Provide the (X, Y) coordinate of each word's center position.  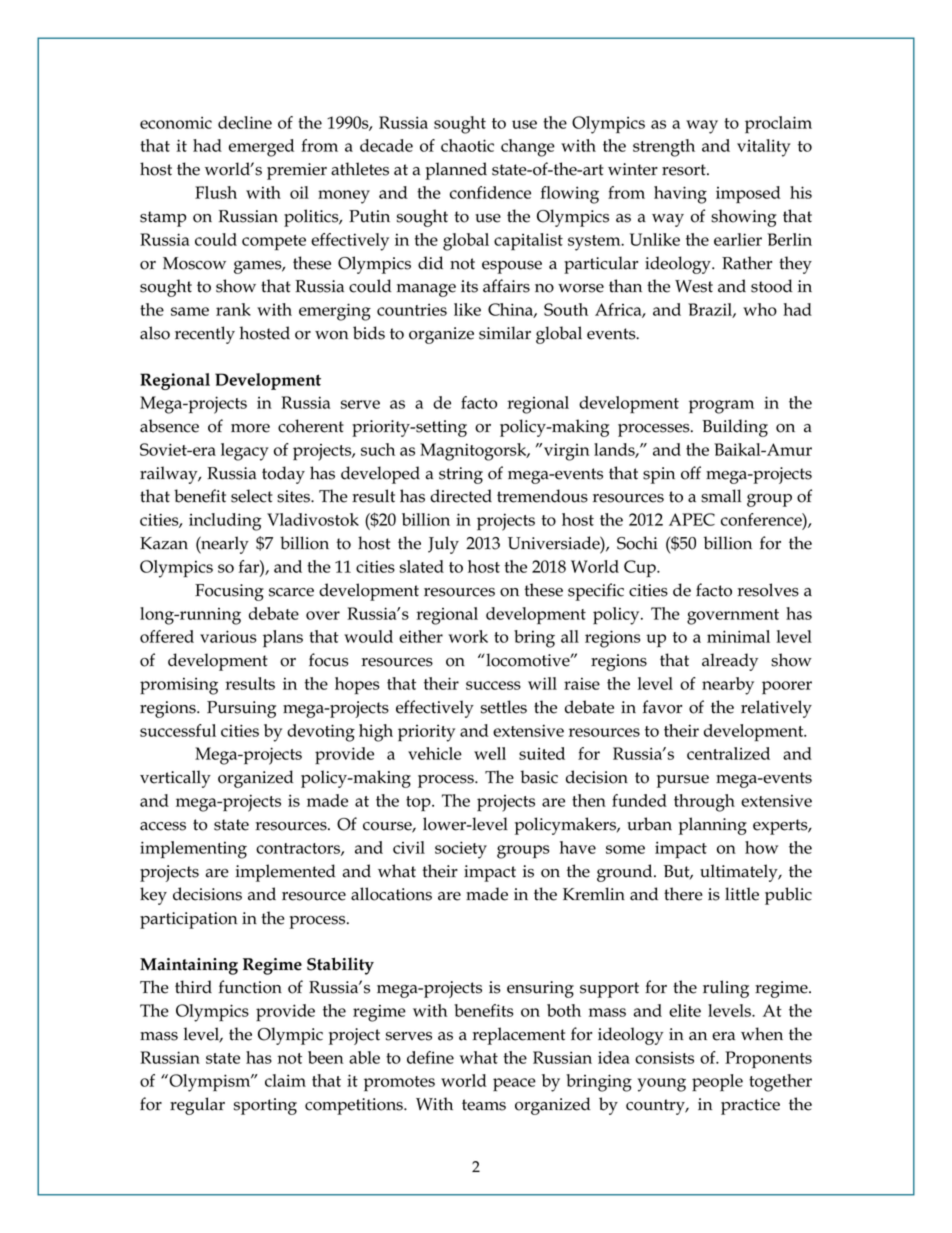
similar (505, 333)
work (468, 636)
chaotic (467, 145)
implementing (193, 850)
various (228, 636)
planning (713, 826)
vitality (764, 148)
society (461, 850)
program (721, 407)
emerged (261, 148)
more (250, 428)
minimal (738, 636)
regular (197, 1106)
